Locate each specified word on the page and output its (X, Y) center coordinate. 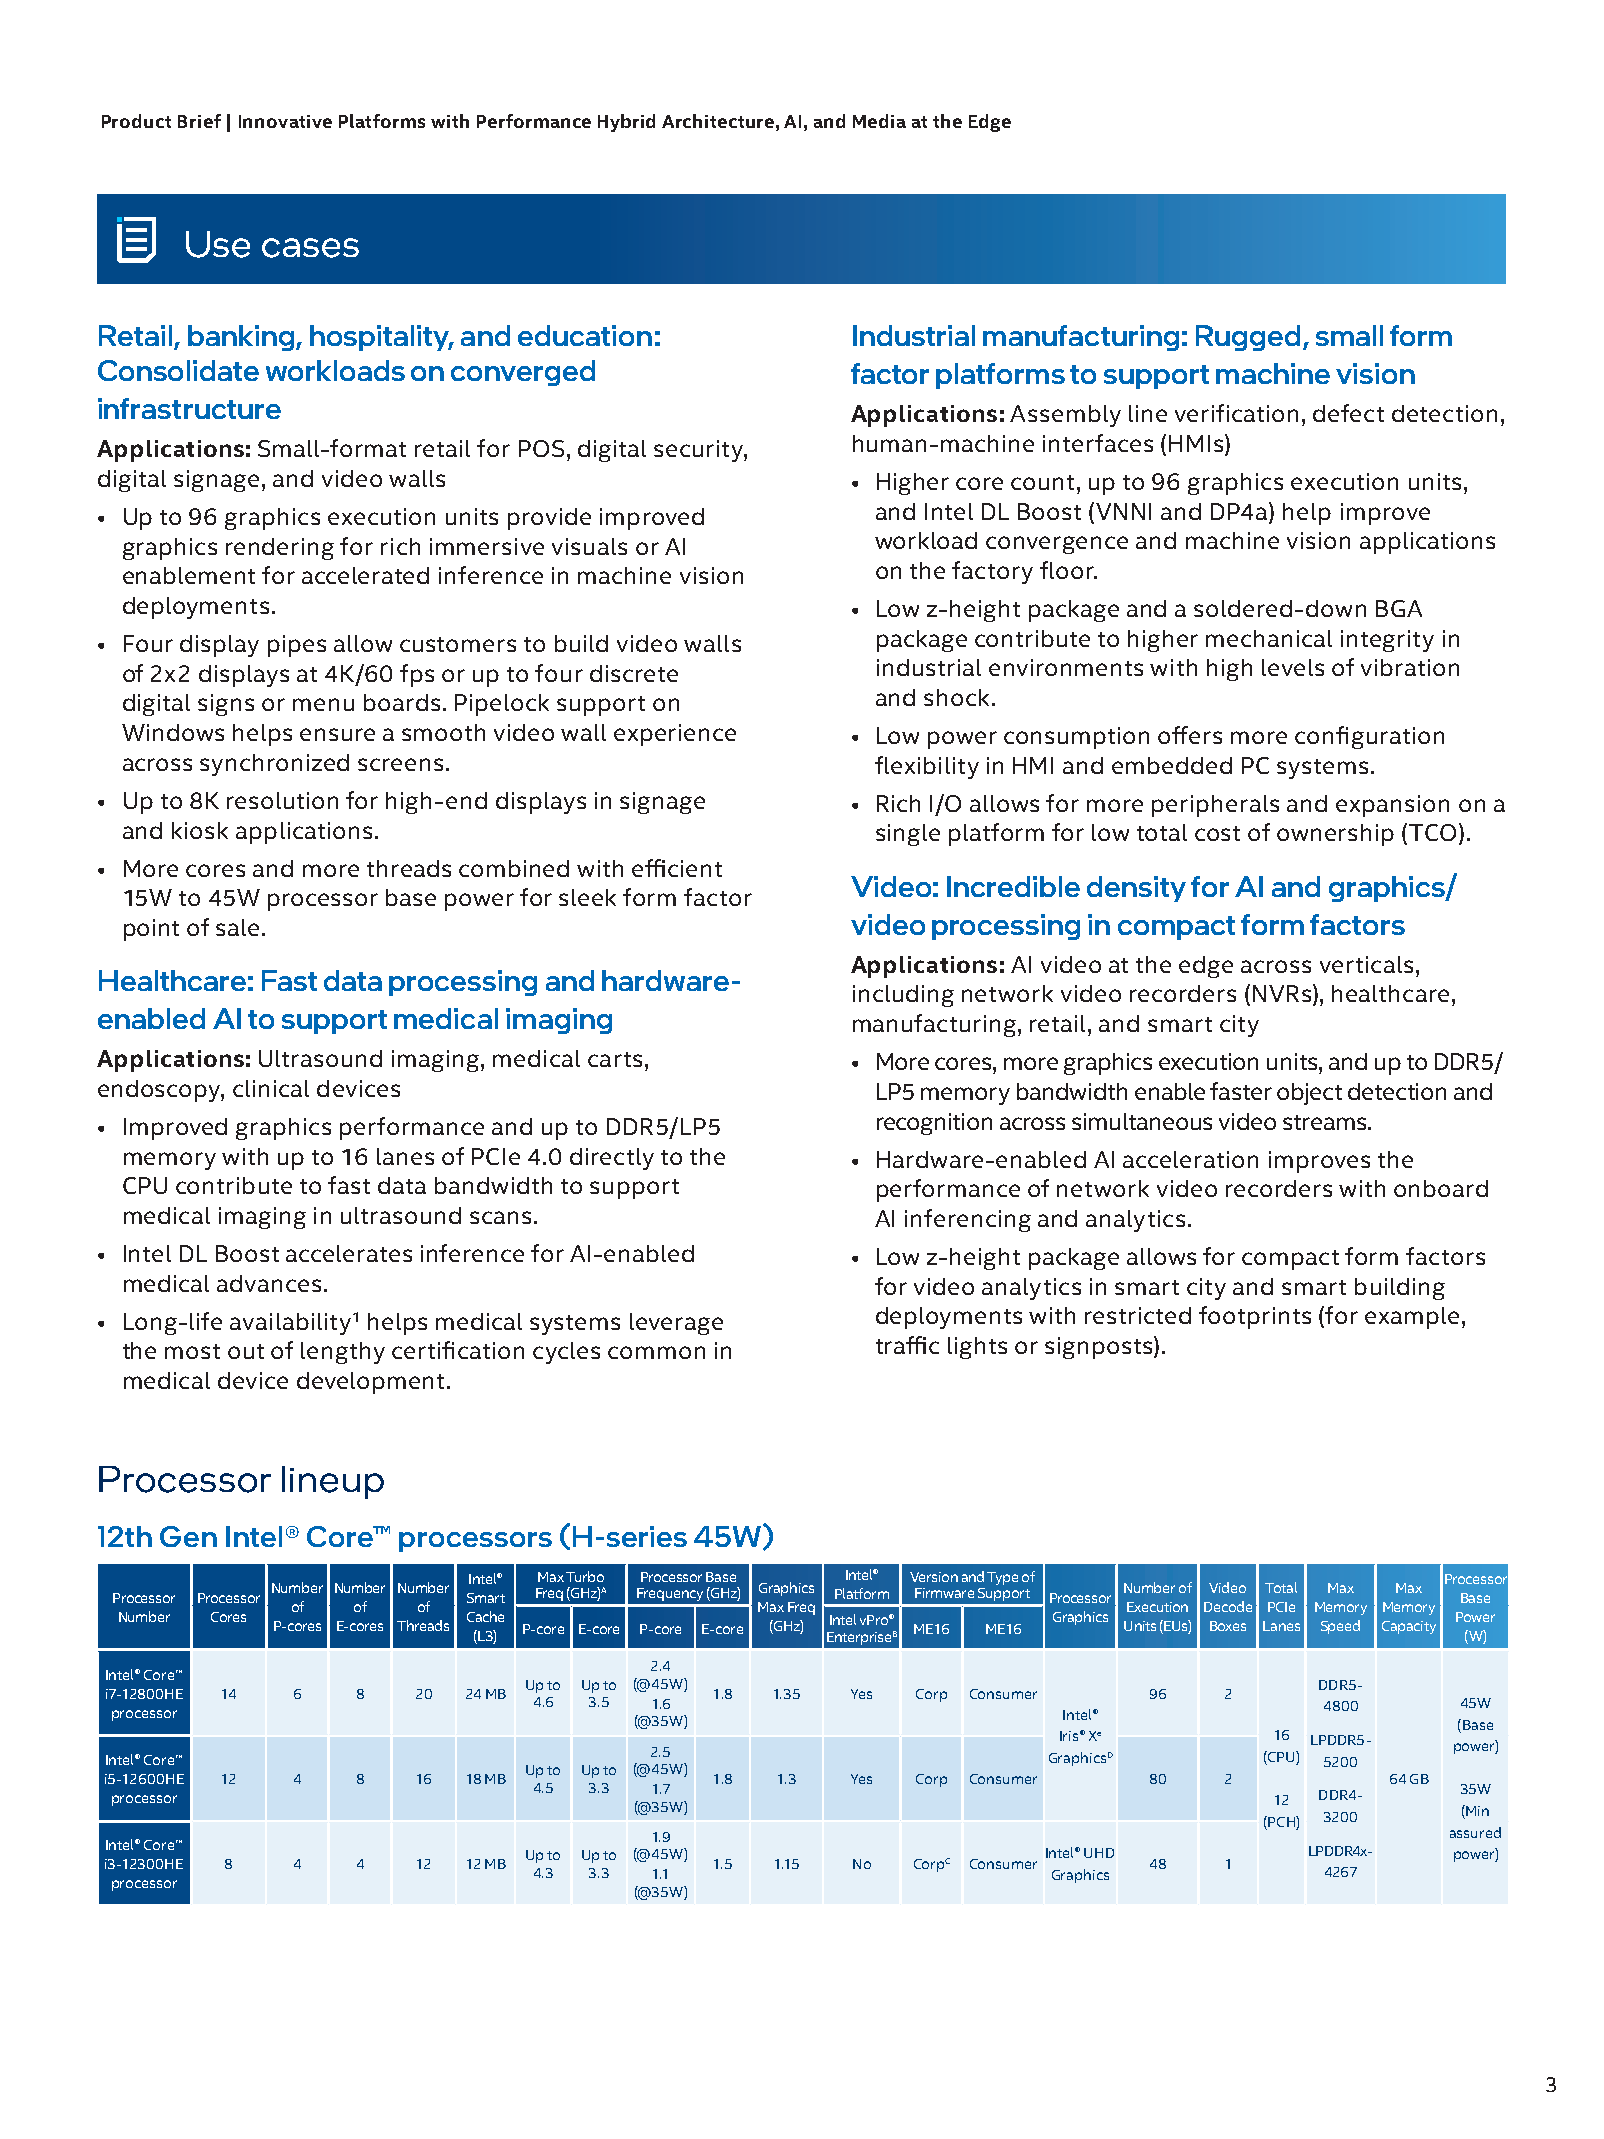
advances (269, 1283)
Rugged (1248, 338)
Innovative (285, 121)
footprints (1255, 1317)
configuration (1369, 737)
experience (675, 735)
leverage (676, 1324)
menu (323, 704)
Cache (485, 1616)
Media (879, 121)
